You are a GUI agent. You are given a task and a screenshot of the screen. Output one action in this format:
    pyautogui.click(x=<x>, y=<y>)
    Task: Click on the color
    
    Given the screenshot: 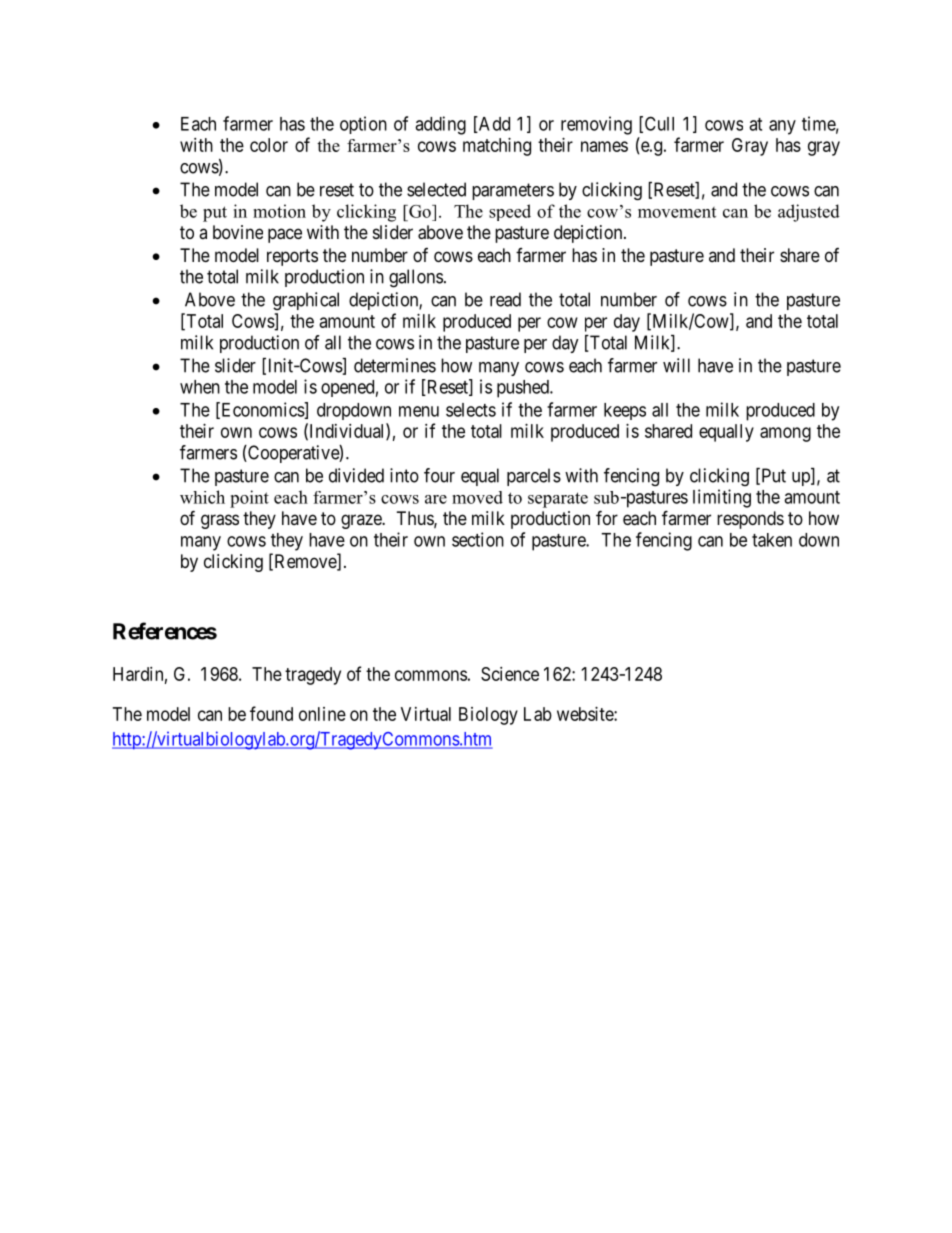 What is the action you would take?
    pyautogui.click(x=269, y=145)
